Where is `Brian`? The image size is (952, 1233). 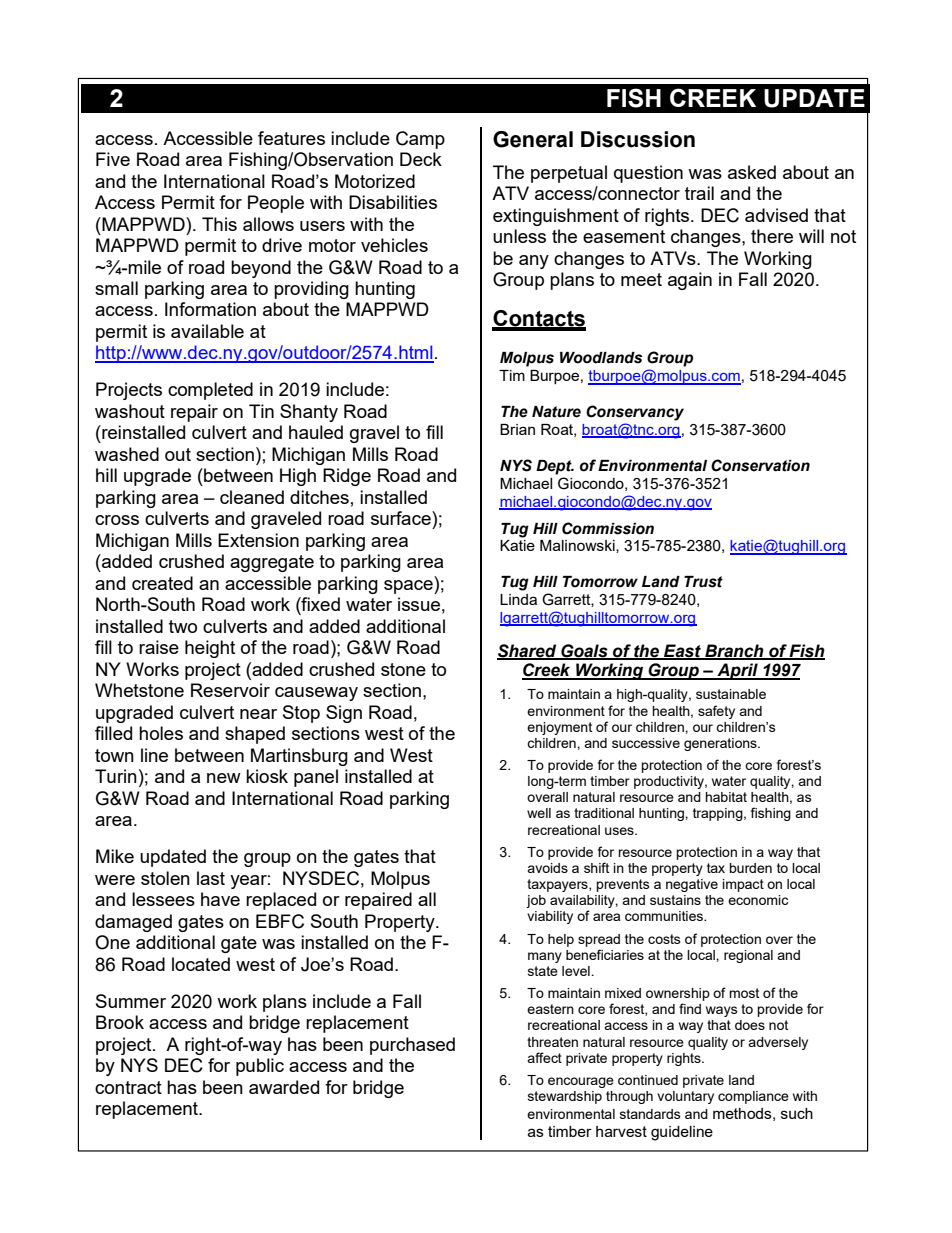 Brian is located at coordinates (517, 429).
